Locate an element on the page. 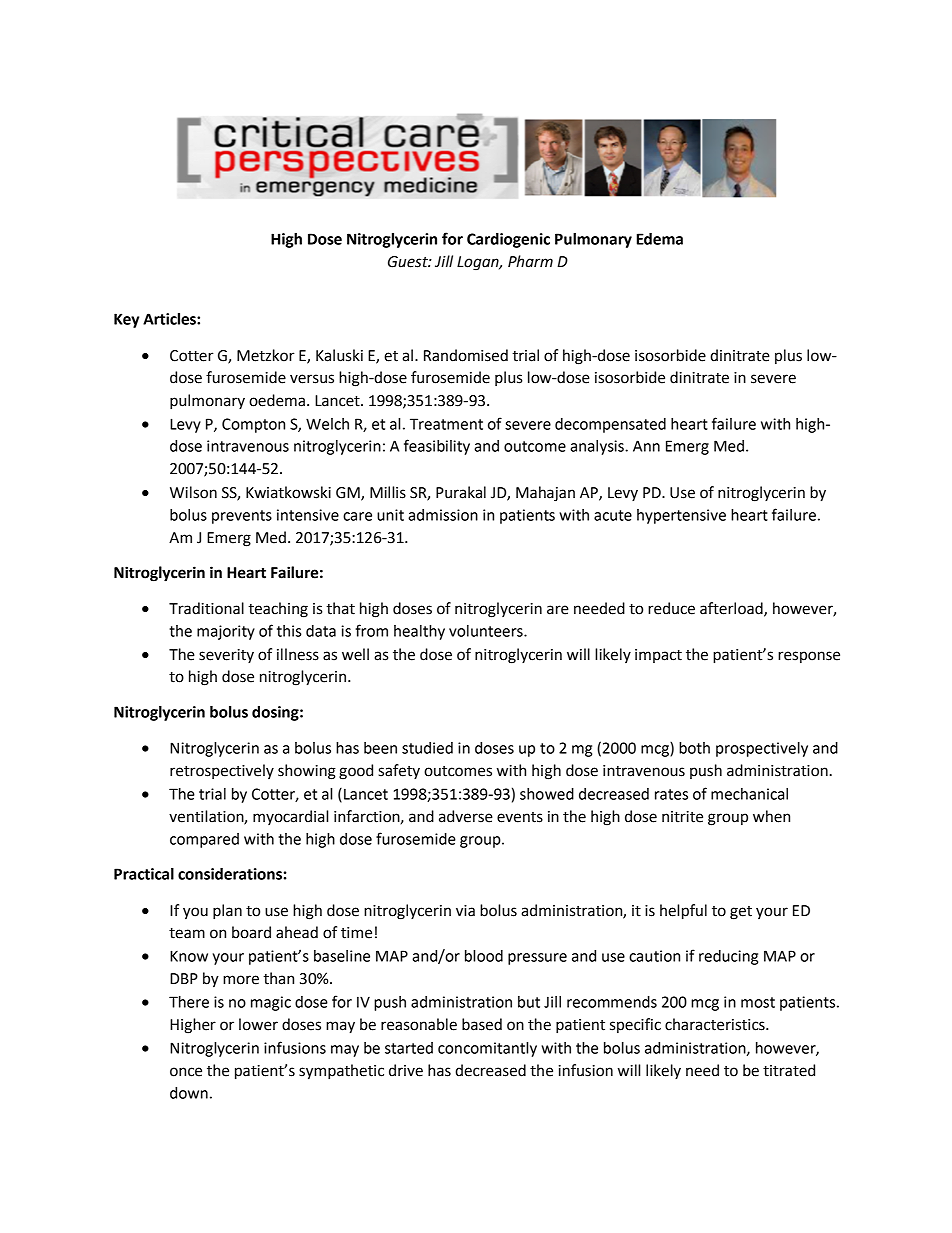 This page has height=1233, width=952. Articles is located at coordinates (170, 319).
